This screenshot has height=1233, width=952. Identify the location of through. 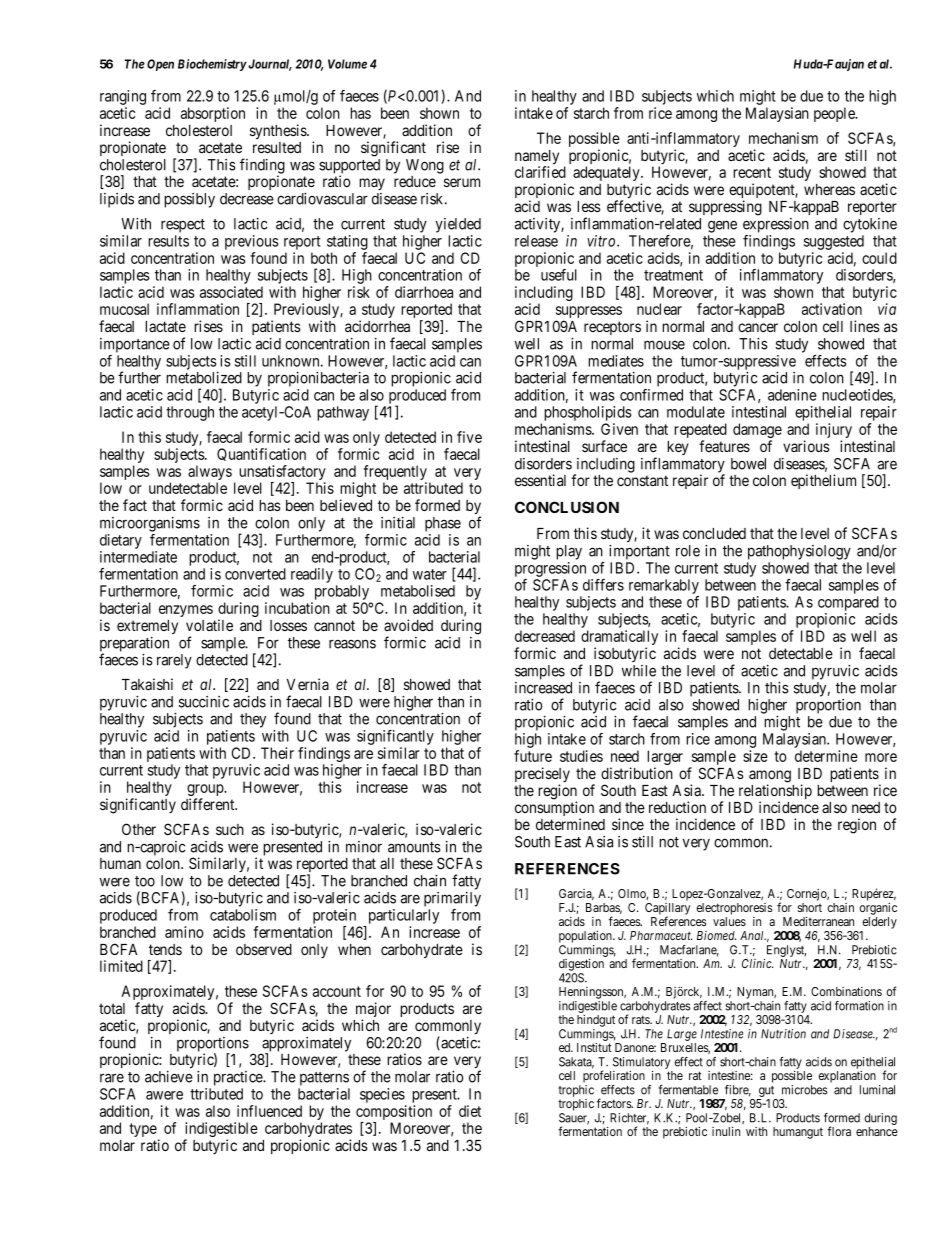
(190, 413).
